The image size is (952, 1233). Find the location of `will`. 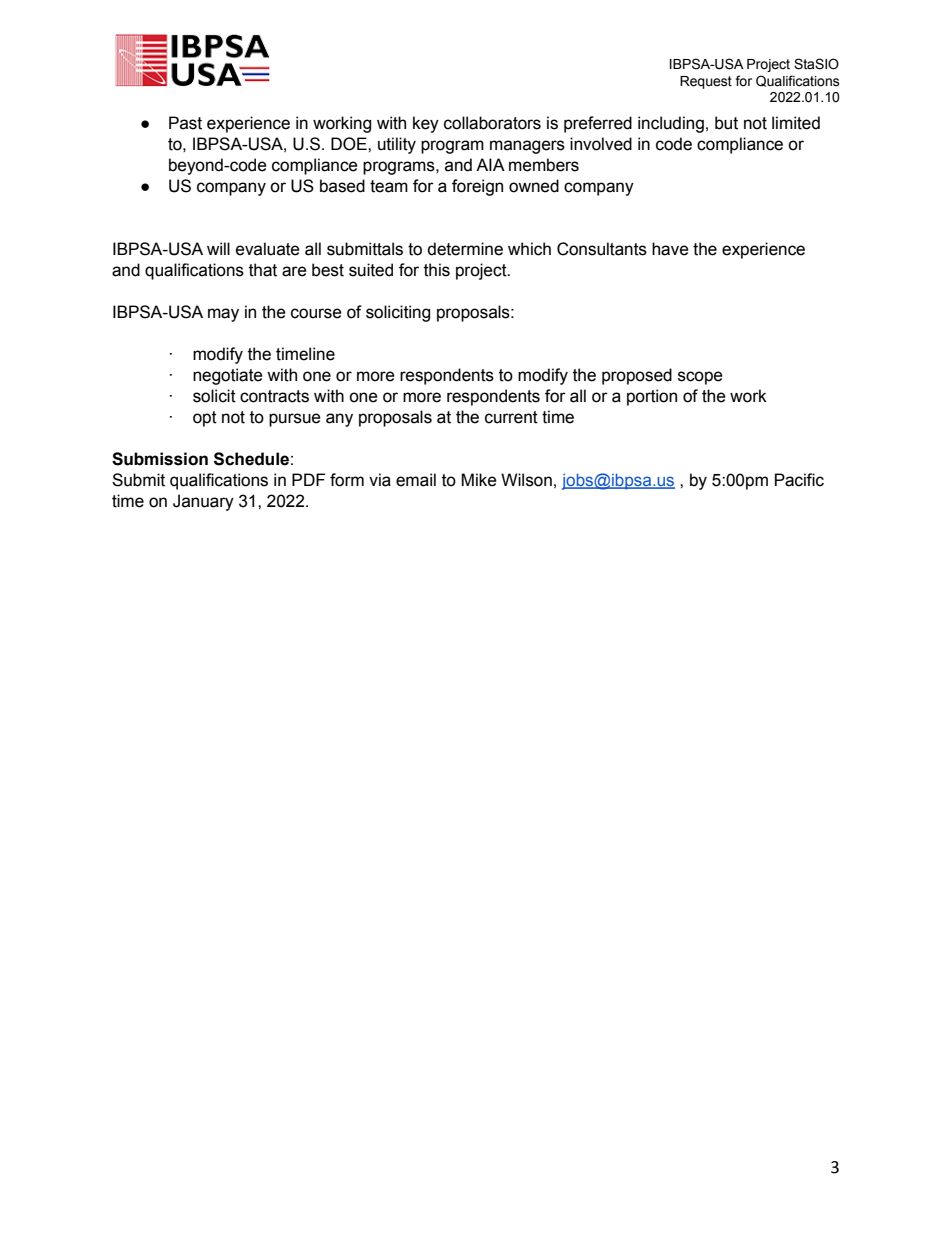

will is located at coordinates (218, 248).
